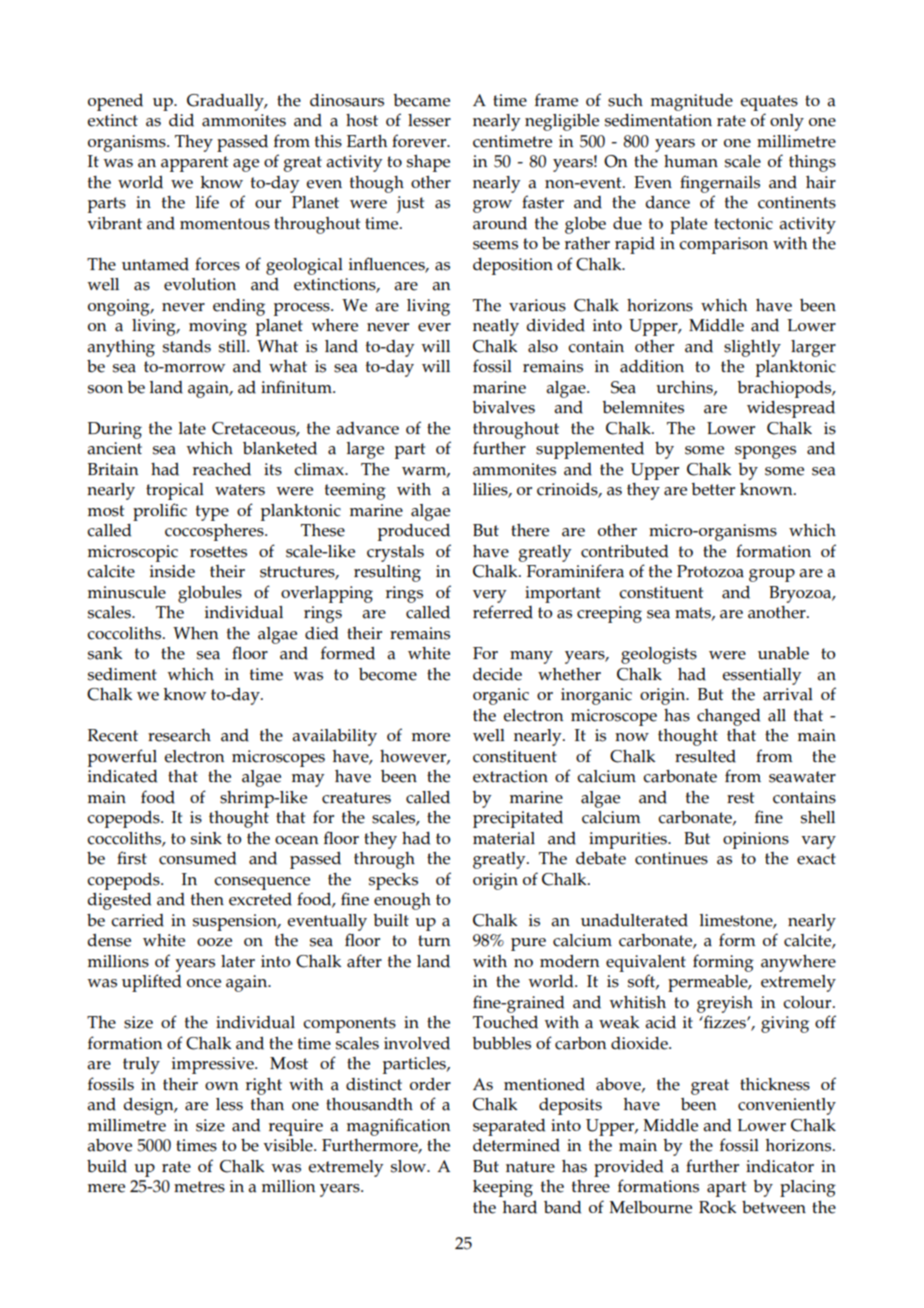 The width and height of the document is (924, 1308). What do you see at coordinates (497, 674) in the document?
I see `decide` at bounding box center [497, 674].
